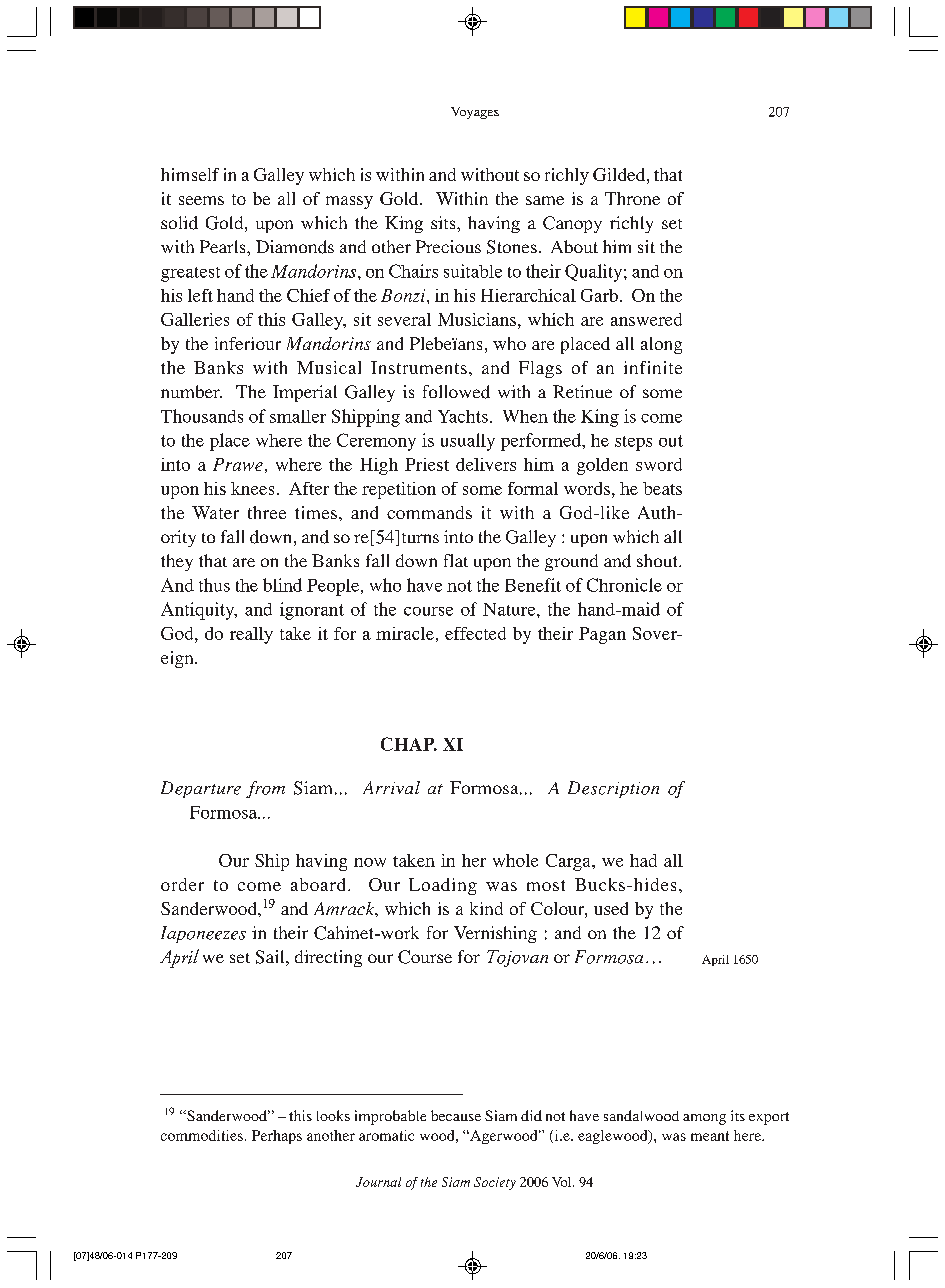 The height and width of the screenshot is (1288, 945). I want to click on kind, so click(486, 908).
